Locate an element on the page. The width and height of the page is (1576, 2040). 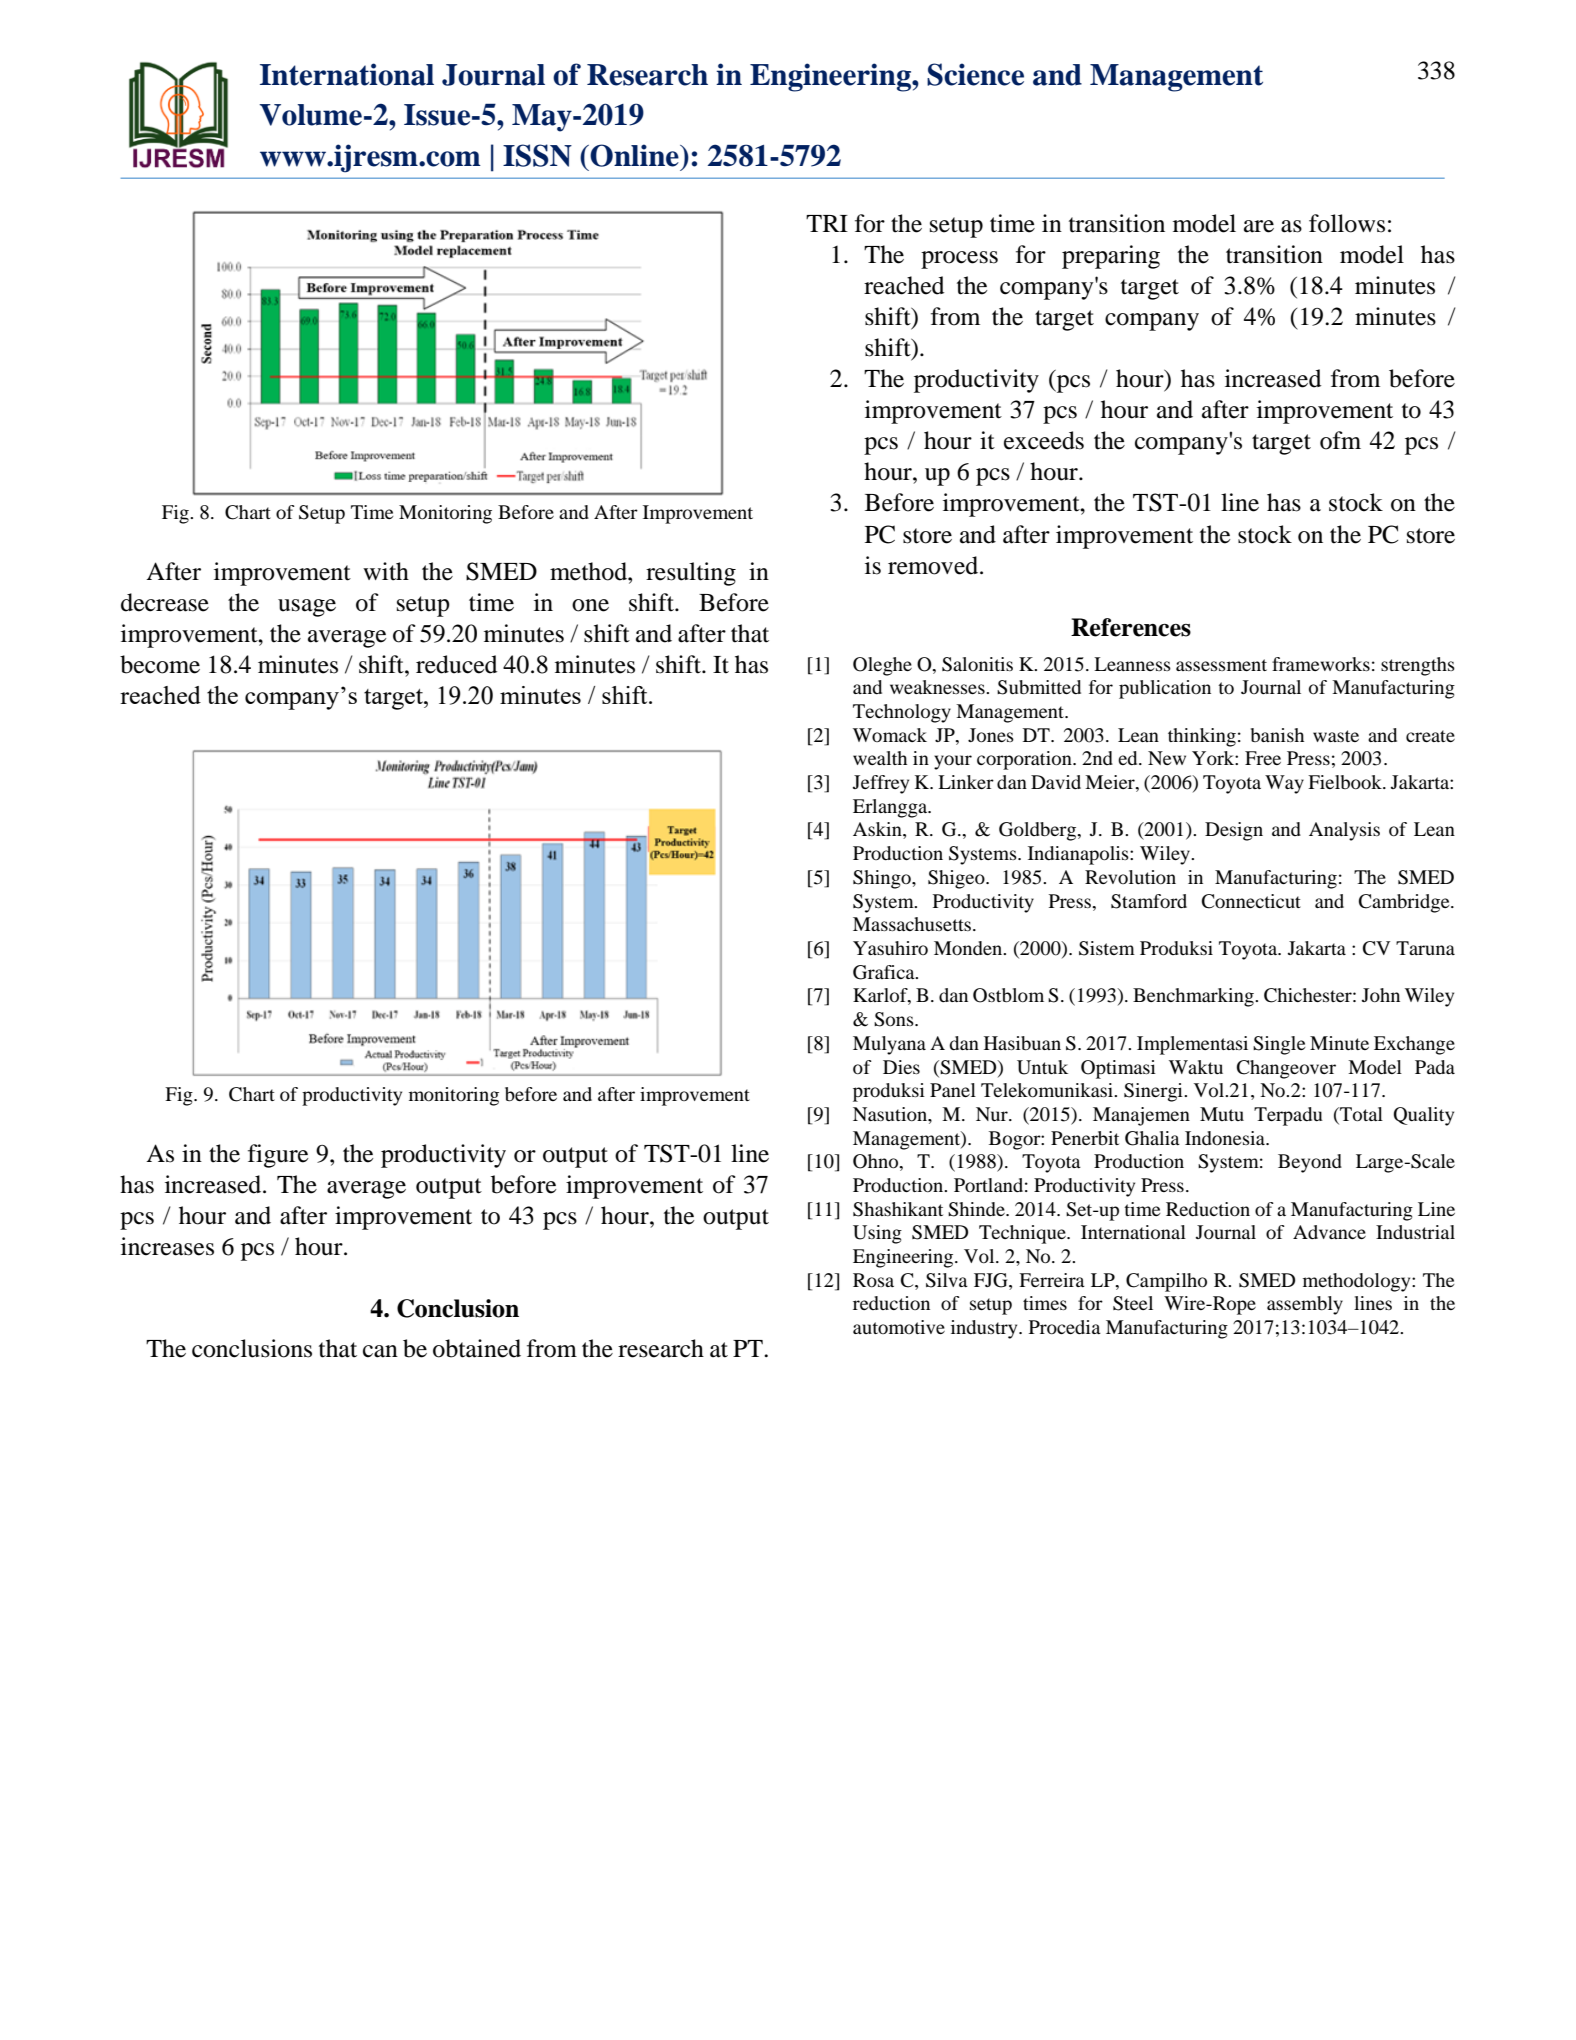
ofm is located at coordinates (1340, 440).
